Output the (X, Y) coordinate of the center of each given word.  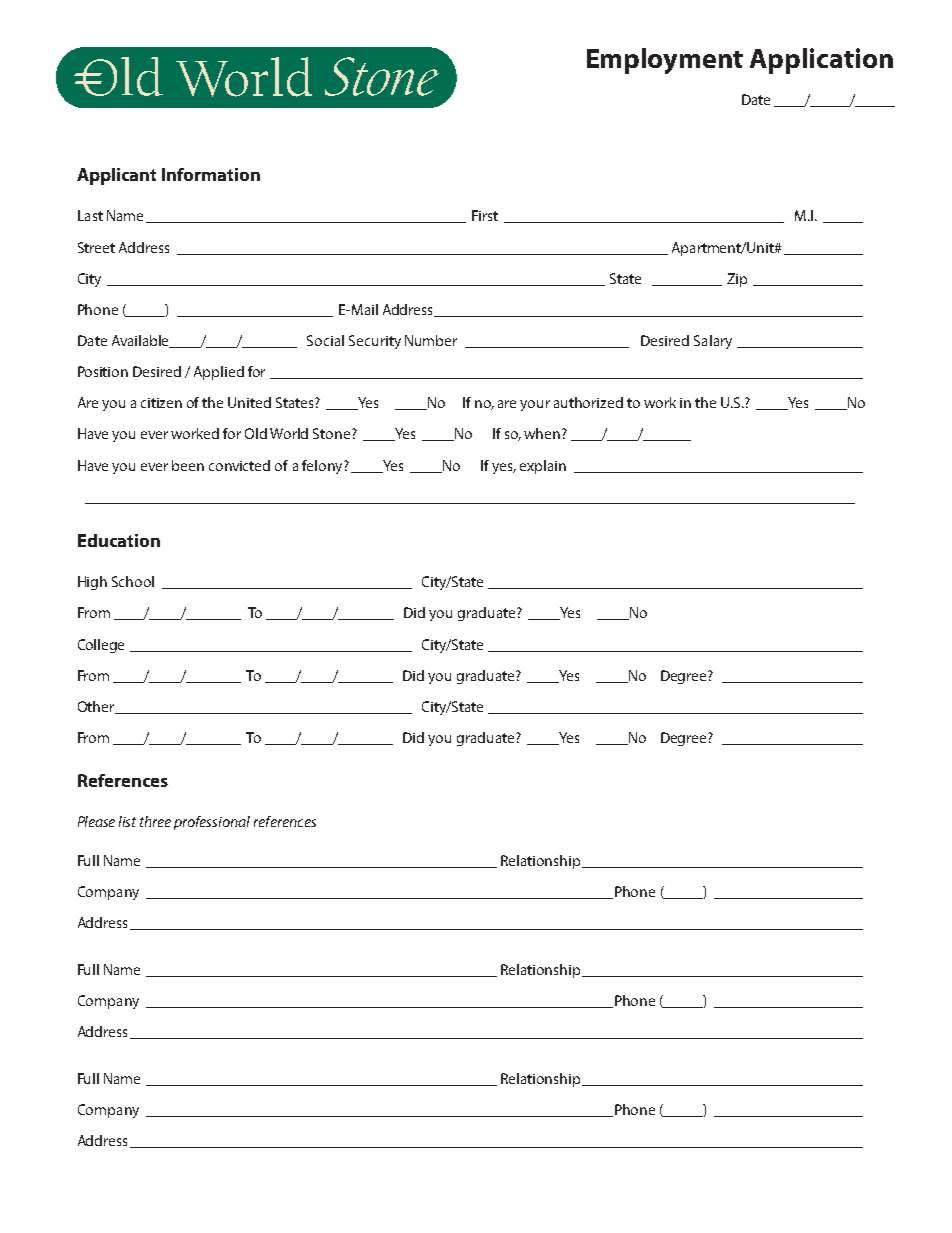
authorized (588, 402)
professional (212, 823)
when (543, 433)
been (188, 465)
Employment (665, 61)
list (127, 821)
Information (211, 174)
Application (821, 61)
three (155, 821)
